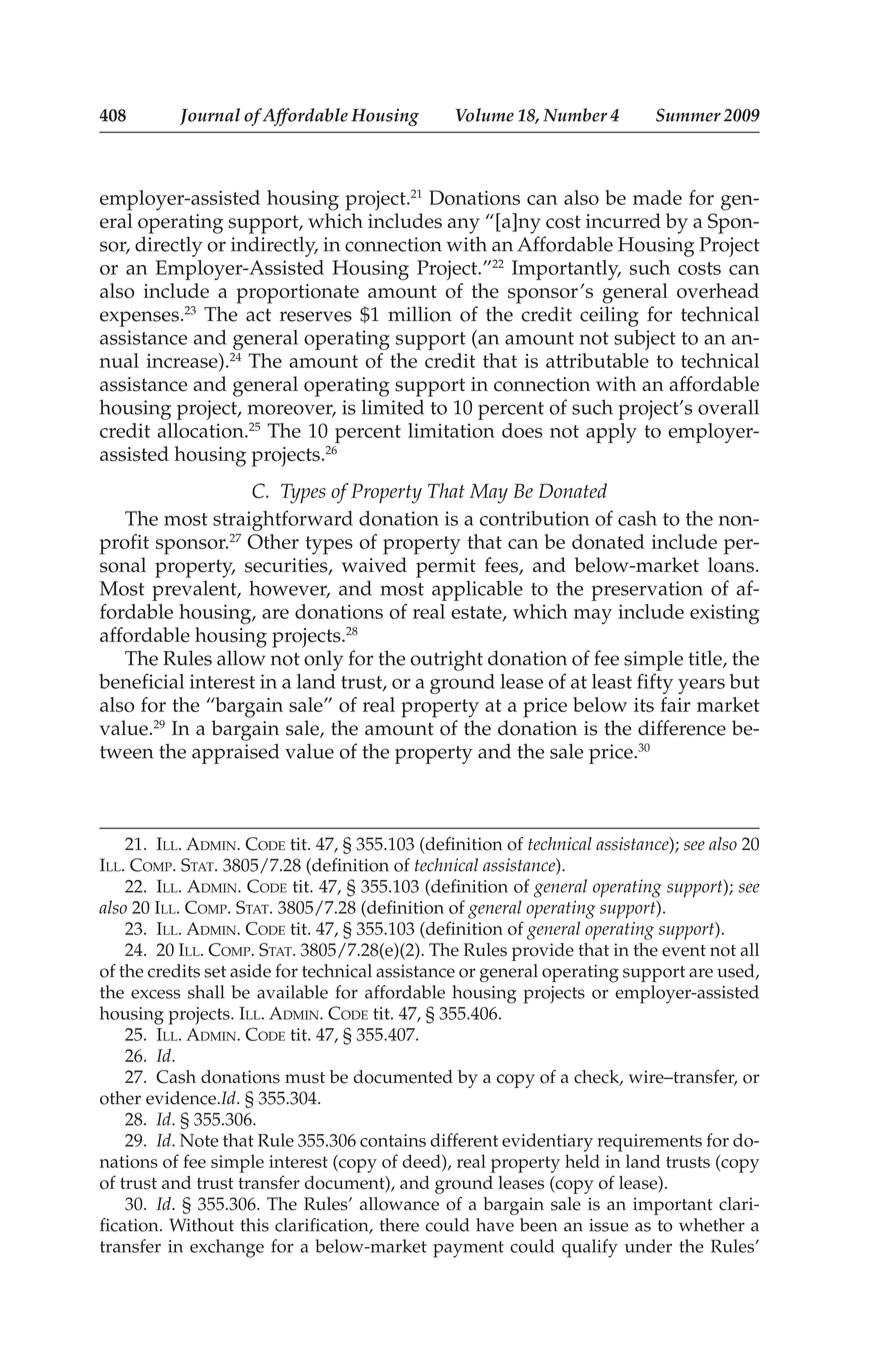 This screenshot has width=895, height=1372. Describe the element at coordinates (235, 753) in the screenshot. I see `appraised` at that location.
